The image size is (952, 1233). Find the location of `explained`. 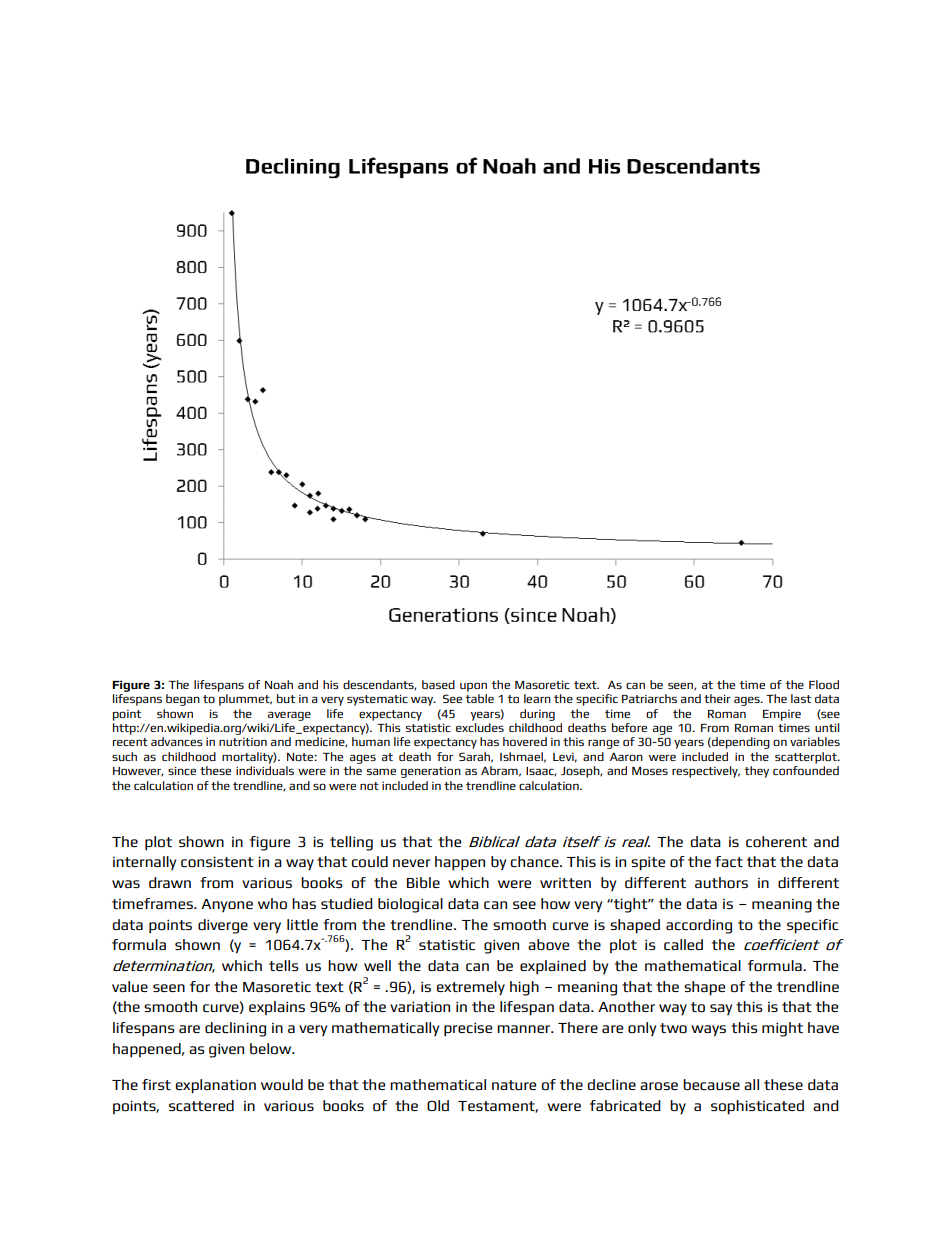

explained is located at coordinates (553, 967).
